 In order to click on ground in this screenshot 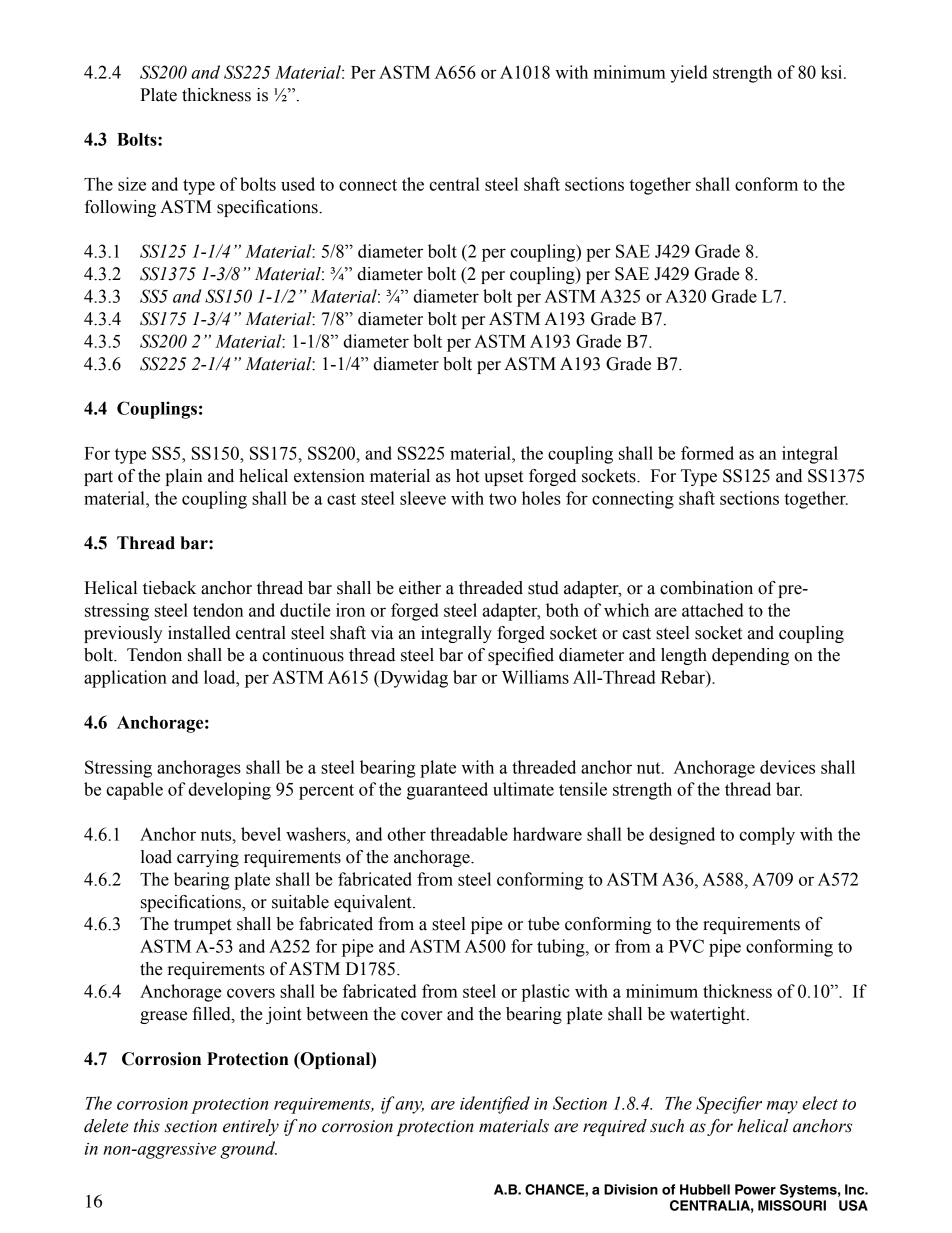, I will do `click(248, 1150)`.
